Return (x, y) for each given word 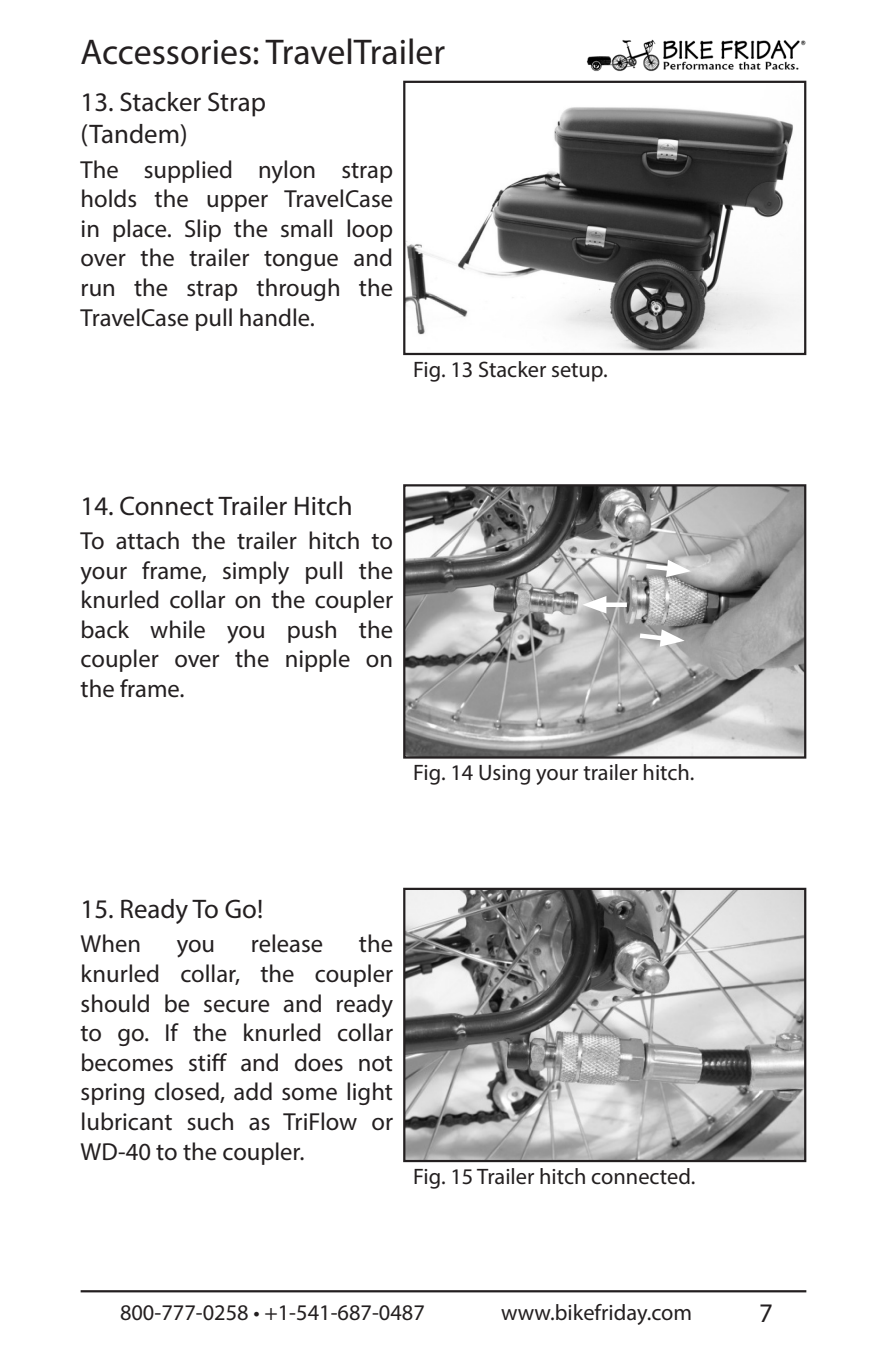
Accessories (166, 52)
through (297, 289)
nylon (287, 172)
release (287, 943)
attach (147, 540)
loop (369, 230)
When (110, 943)
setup (578, 372)
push (312, 631)
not (376, 1064)
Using (504, 775)
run (98, 290)
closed (188, 1092)
